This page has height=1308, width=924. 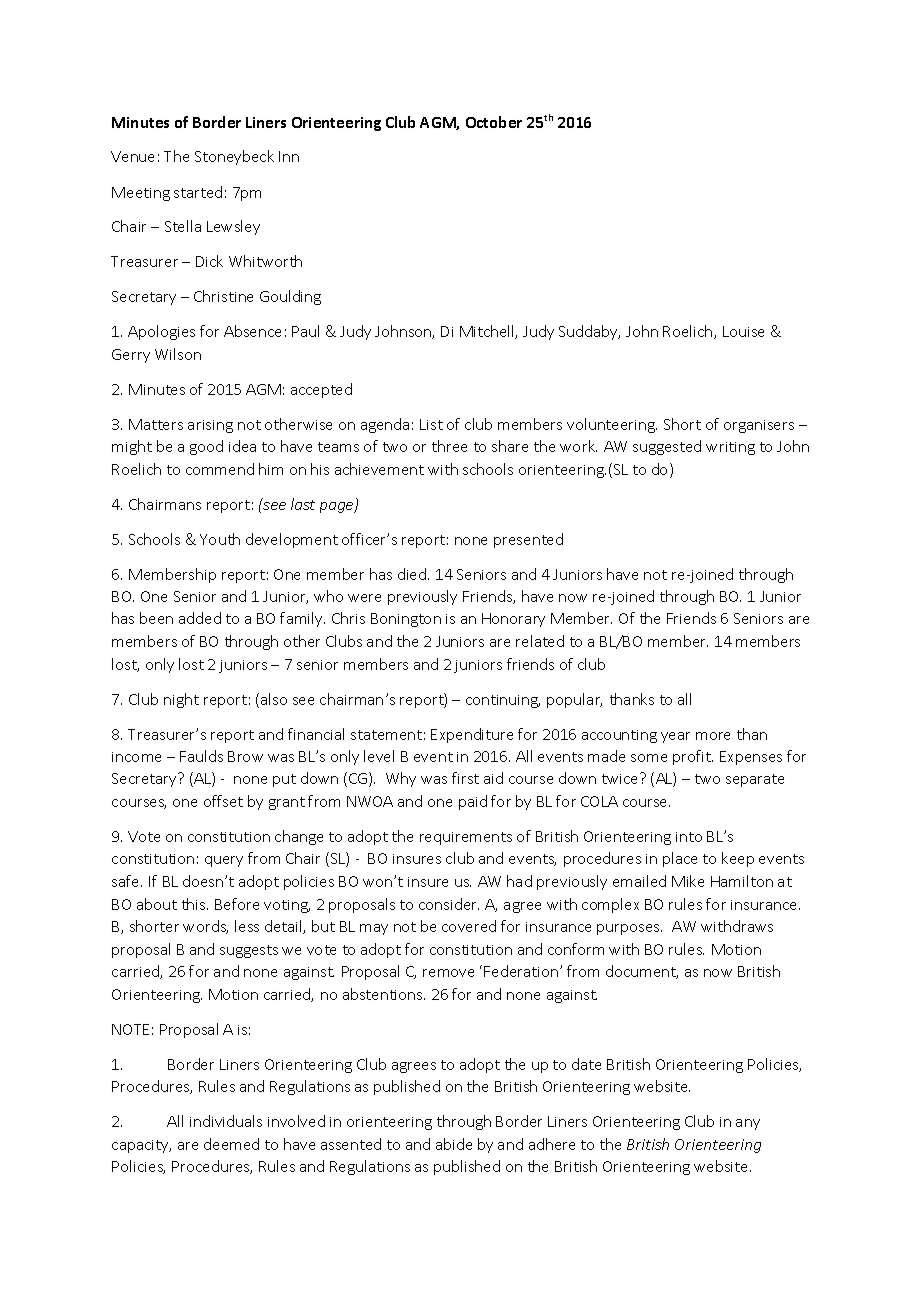 What do you see at coordinates (454, 1144) in the page?
I see `abide` at bounding box center [454, 1144].
